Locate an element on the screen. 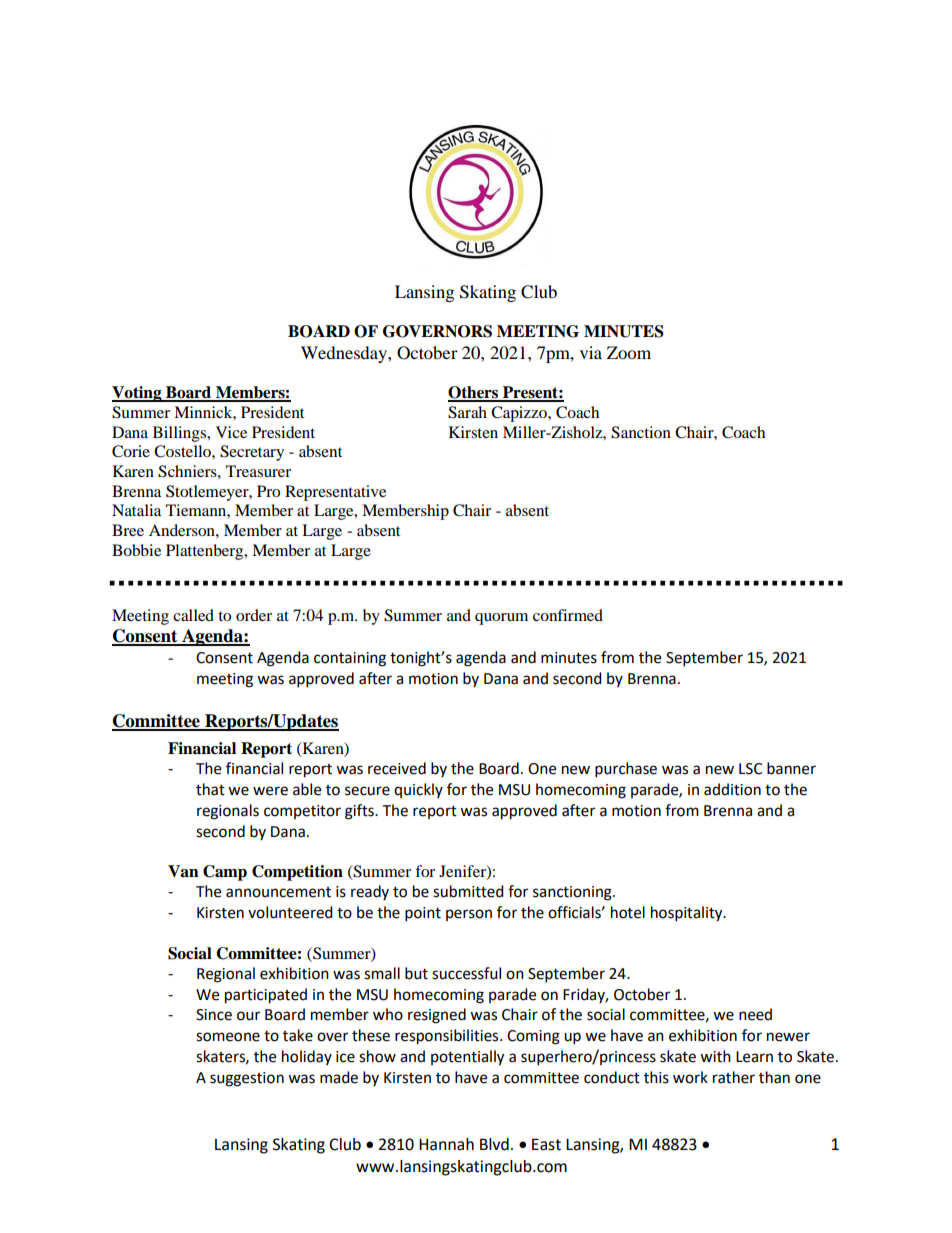 The height and width of the screenshot is (1233, 952). volunteered is located at coordinates (290, 912).
